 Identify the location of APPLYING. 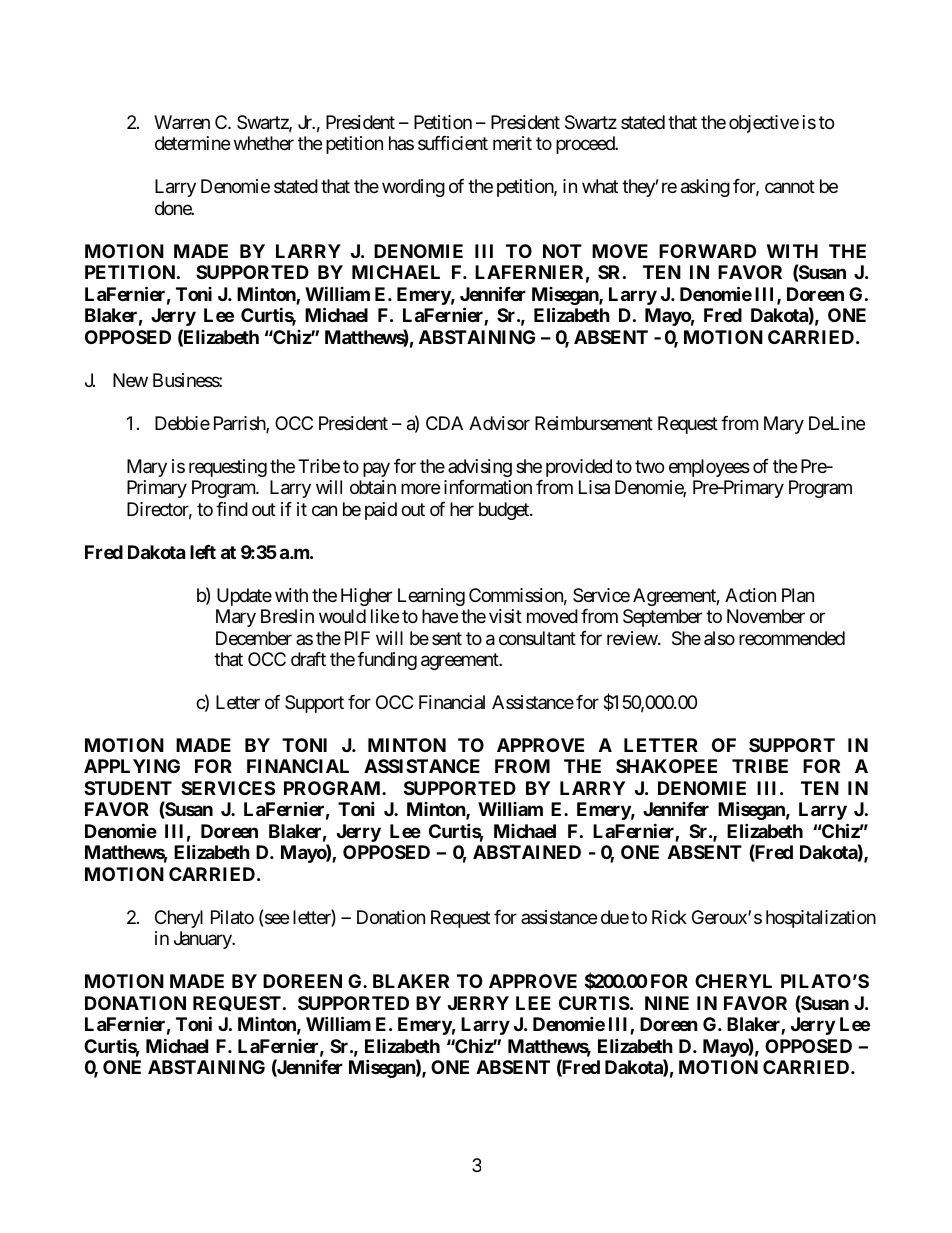
(132, 766).
